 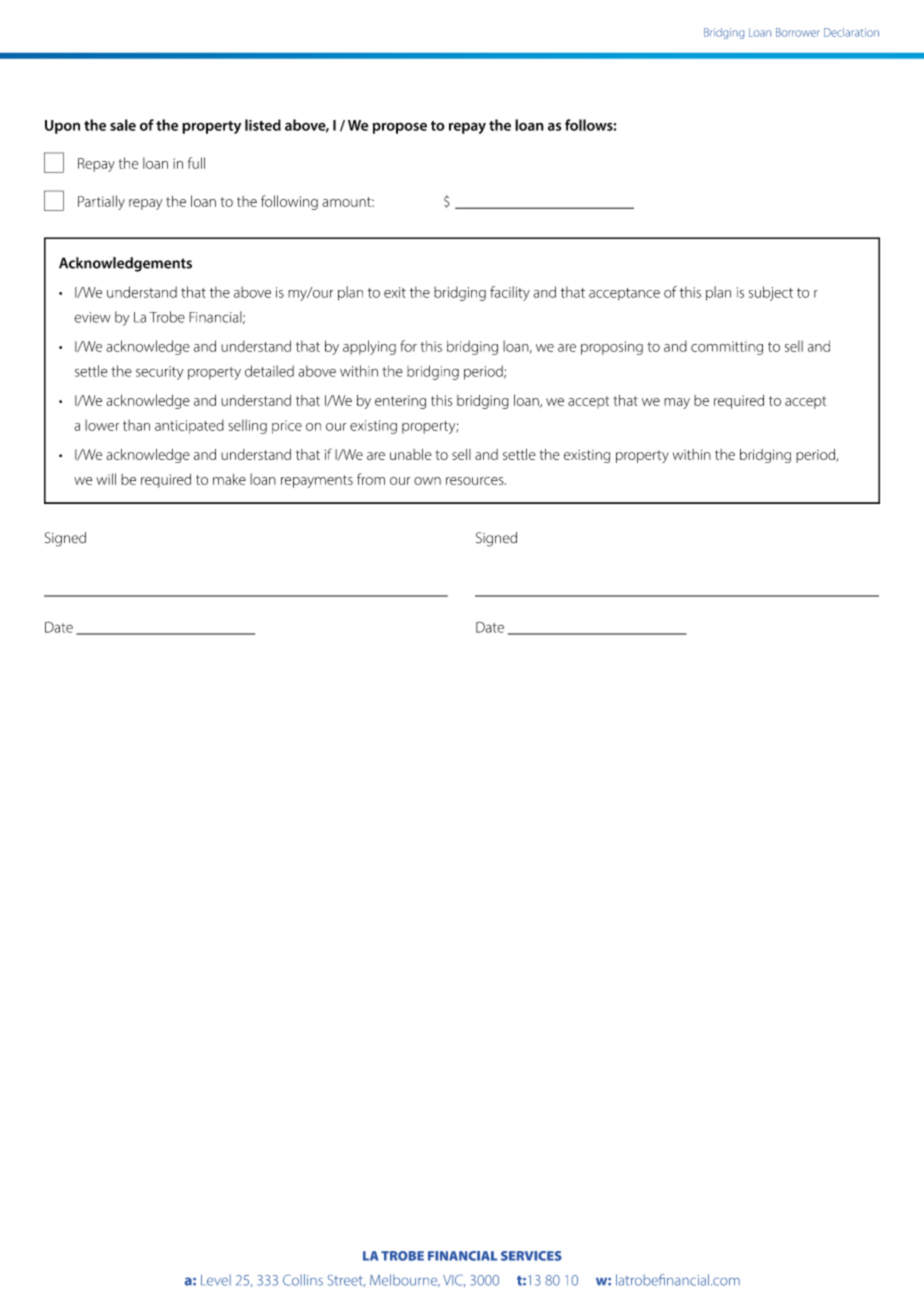 What do you see at coordinates (371, 479) in the document?
I see `from` at bounding box center [371, 479].
